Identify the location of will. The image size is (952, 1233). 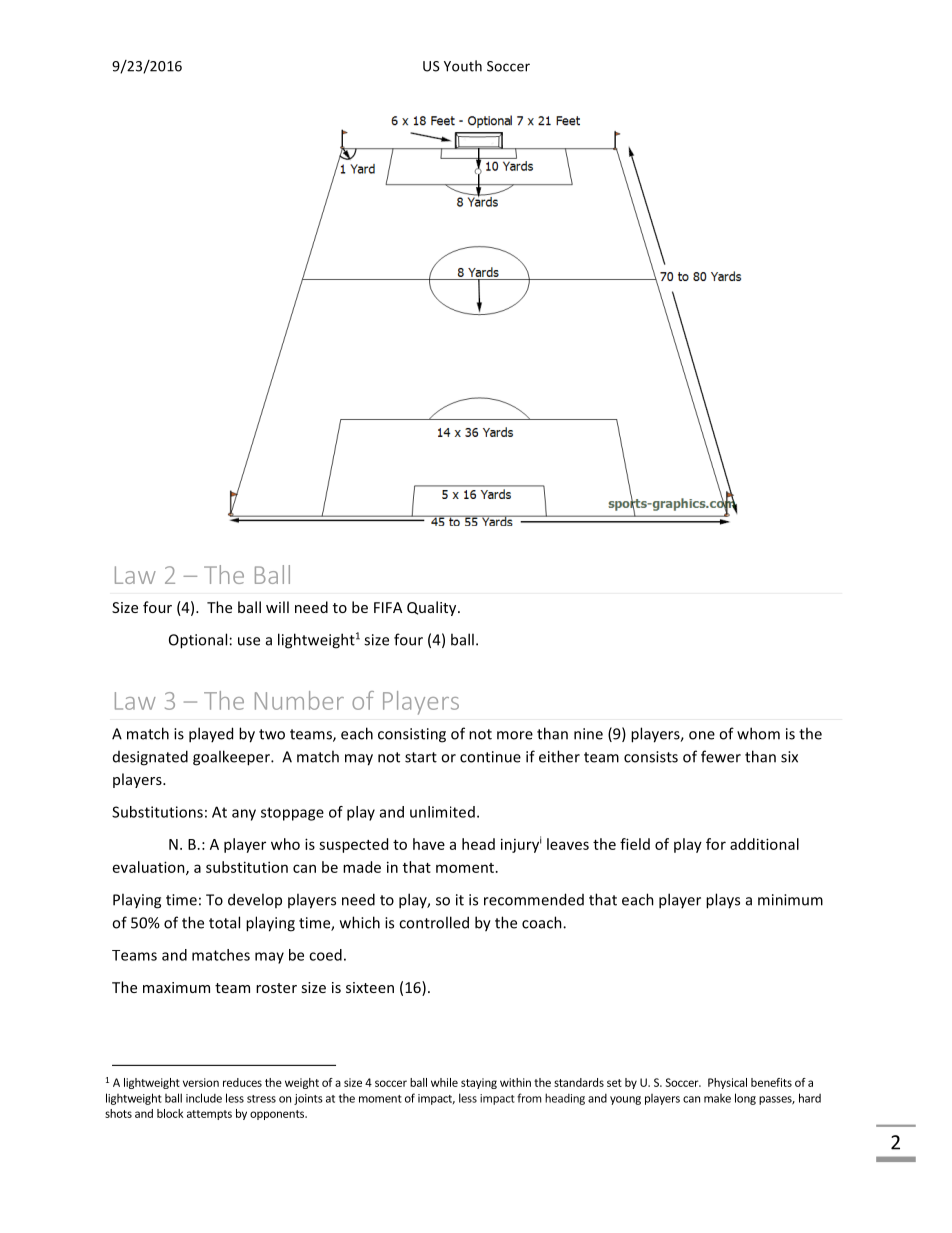
(277, 607).
